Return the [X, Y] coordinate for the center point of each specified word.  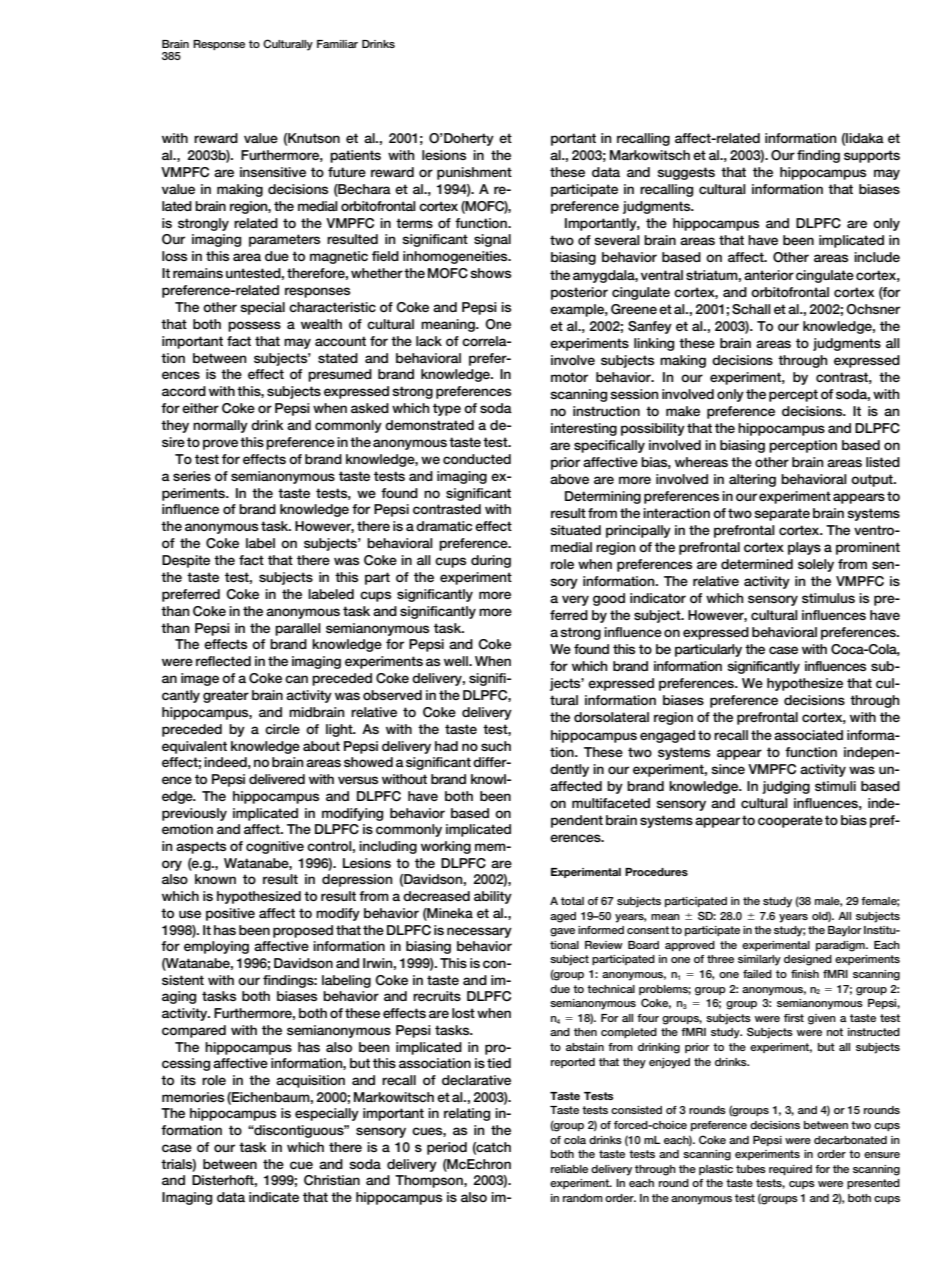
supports [872, 156]
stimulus [828, 598]
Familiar [337, 44]
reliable [569, 1169]
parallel [298, 629]
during [491, 561]
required [790, 1170]
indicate [274, 1197]
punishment [474, 173]
